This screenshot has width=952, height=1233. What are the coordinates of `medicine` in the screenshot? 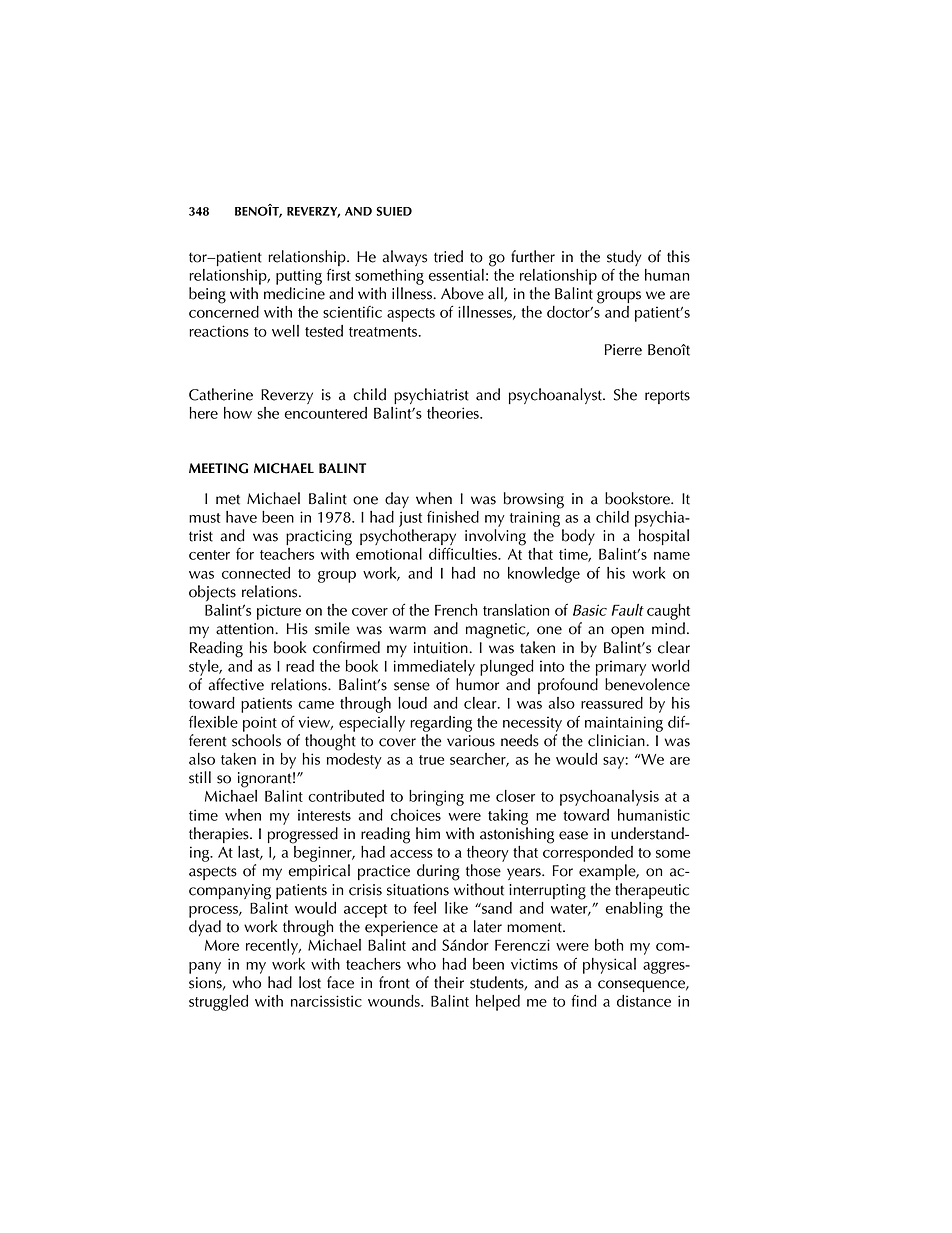 It's located at (294, 293).
